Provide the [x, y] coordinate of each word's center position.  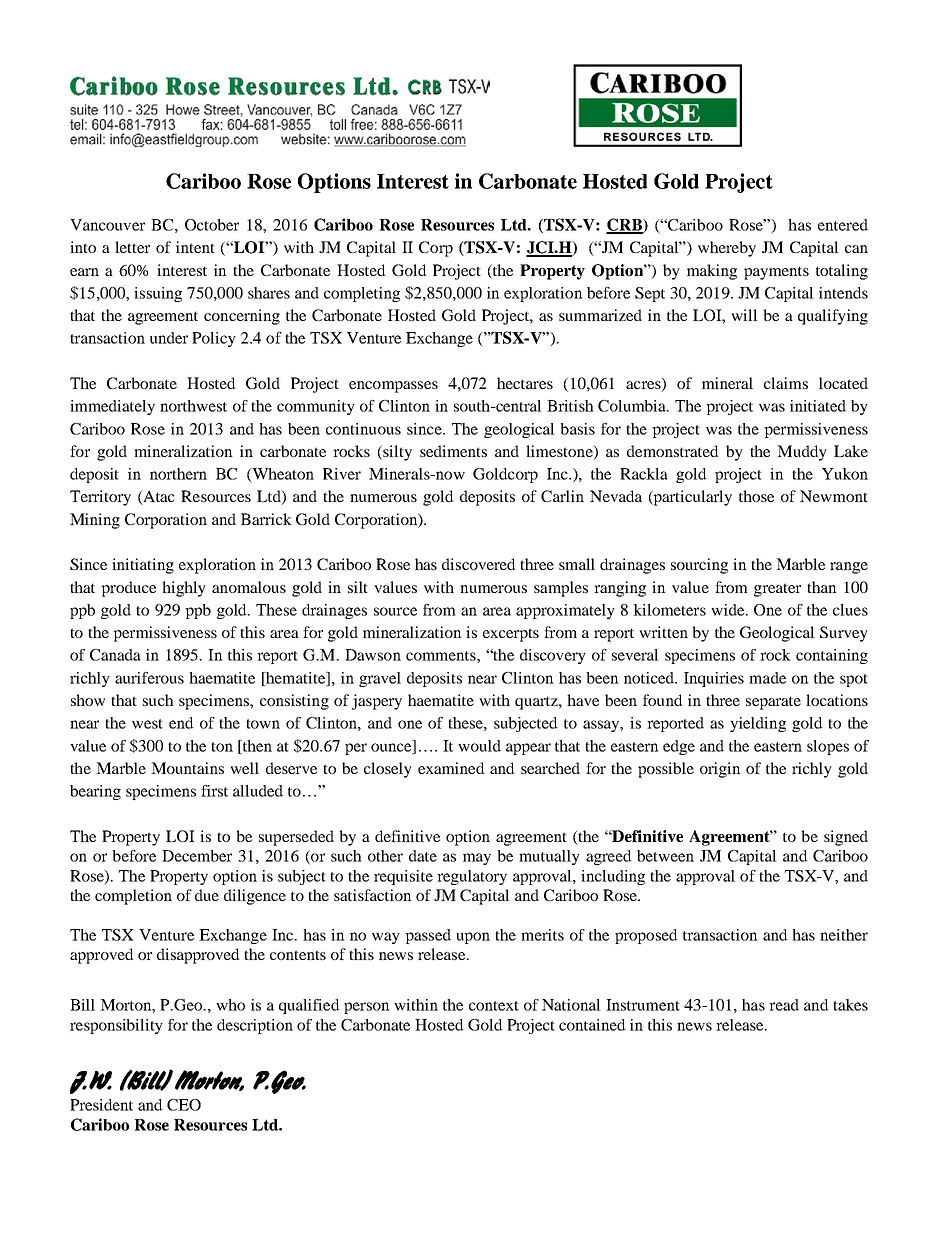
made [767, 678]
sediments [453, 451]
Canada [115, 655]
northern [178, 474]
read [784, 1005]
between [665, 856]
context [494, 1006]
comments [442, 656]
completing [362, 294]
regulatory [472, 877]
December [197, 856]
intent [195, 247]
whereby [727, 249]
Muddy [802, 453]
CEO [184, 1105]
